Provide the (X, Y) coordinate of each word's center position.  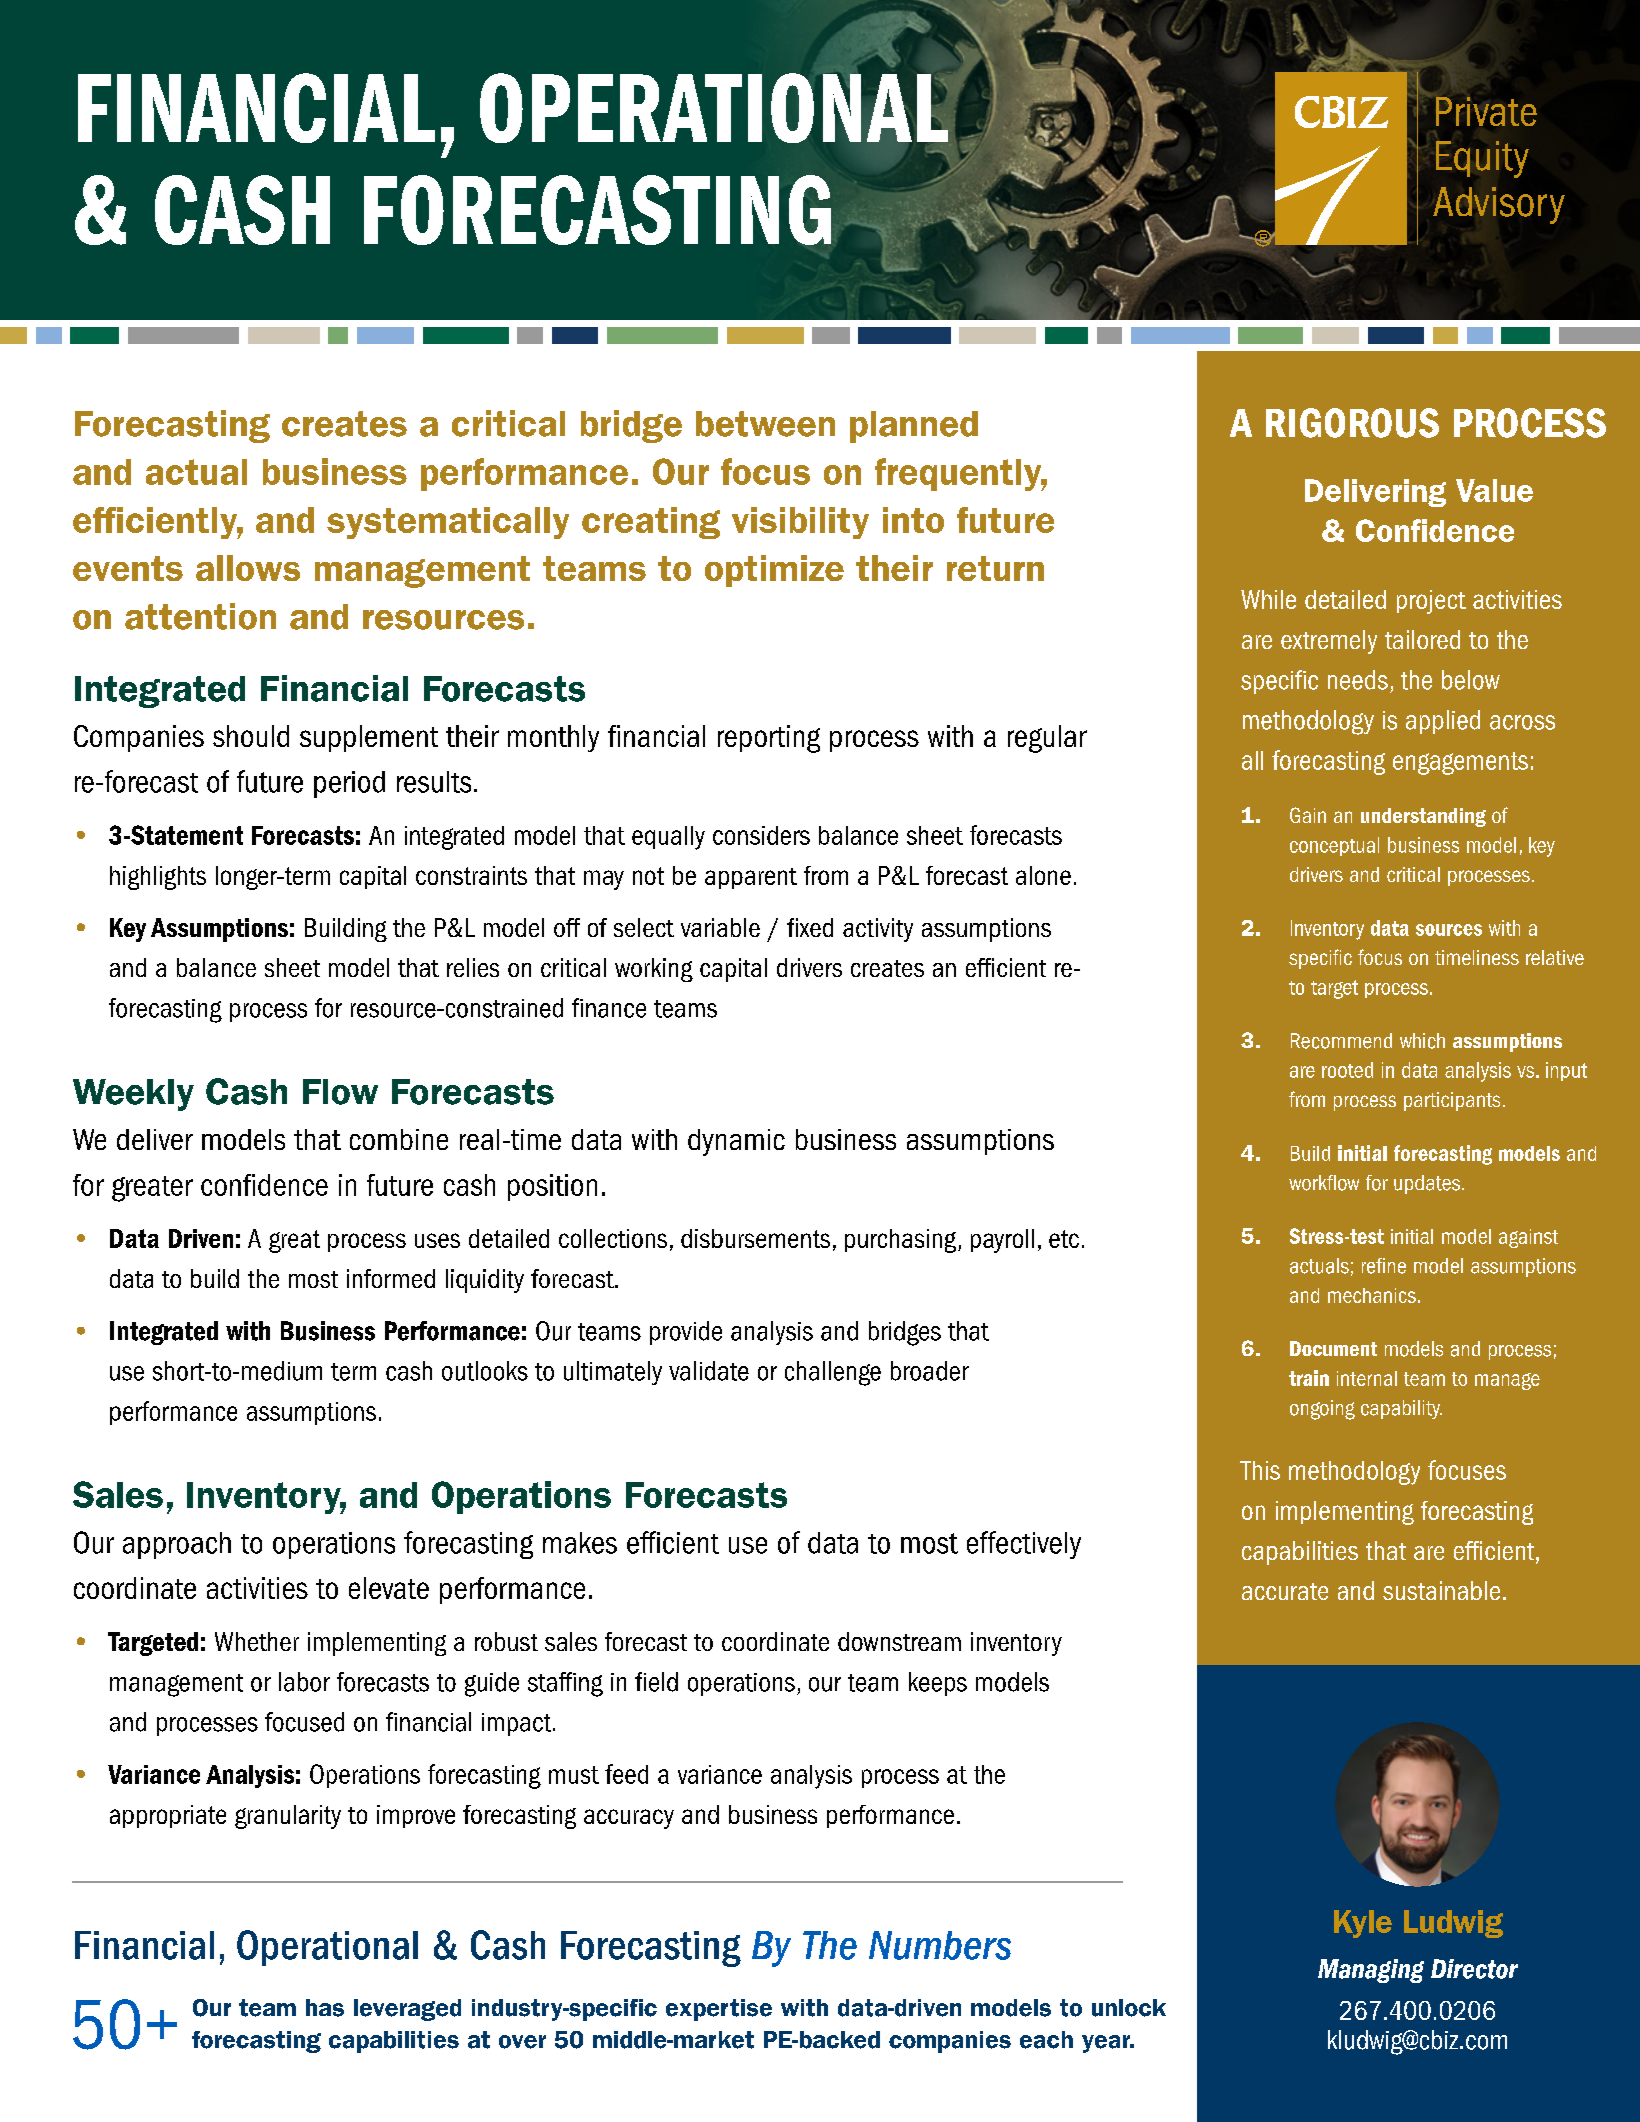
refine (1384, 1266)
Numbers (940, 1945)
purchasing (900, 1241)
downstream (899, 1641)
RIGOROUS (1352, 423)
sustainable (1441, 1590)
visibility (800, 523)
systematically (448, 523)
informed (391, 1278)
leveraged (407, 2010)
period (349, 784)
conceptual (1334, 846)
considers (761, 835)
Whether (257, 1641)
